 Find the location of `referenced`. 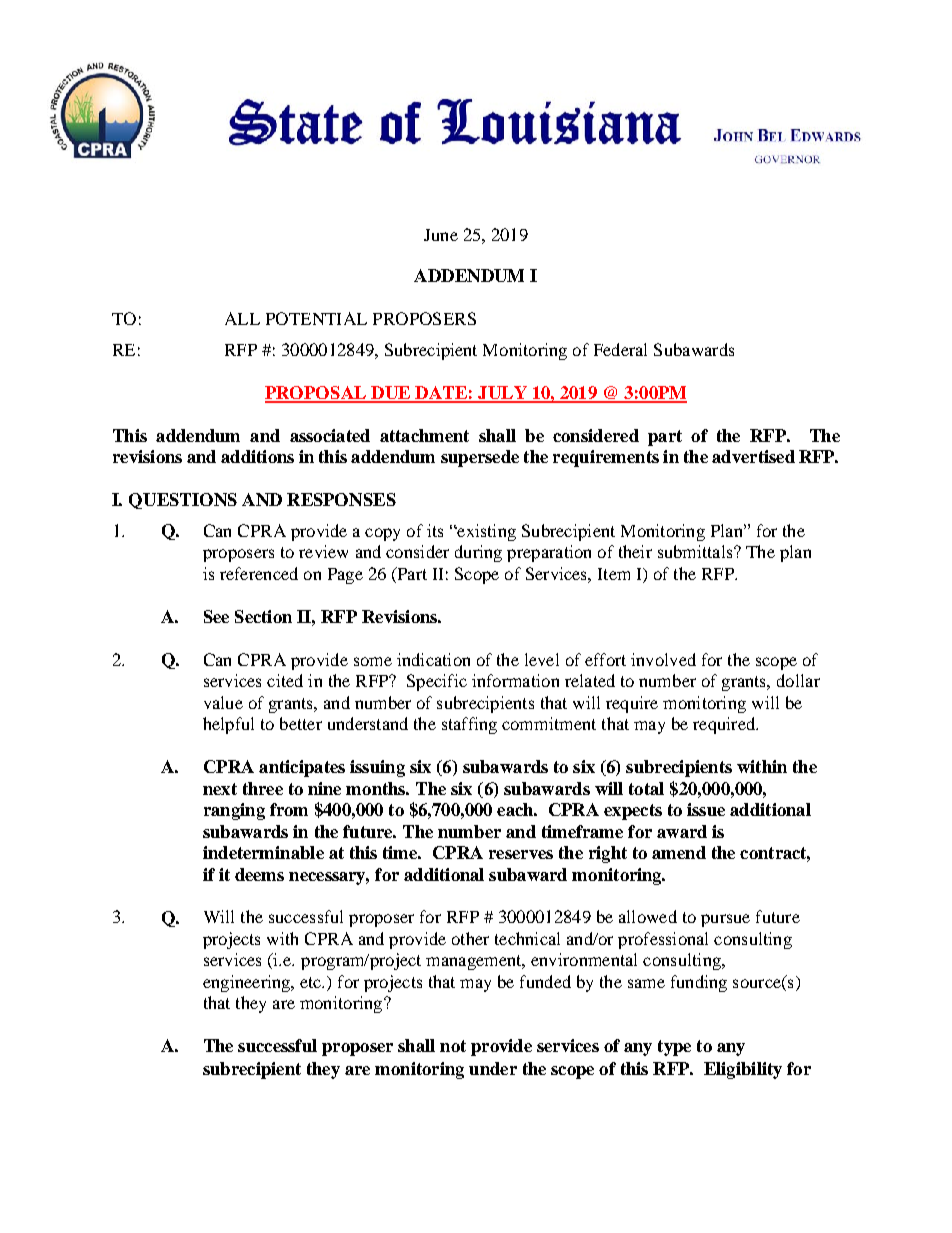

referenced is located at coordinates (259, 573).
